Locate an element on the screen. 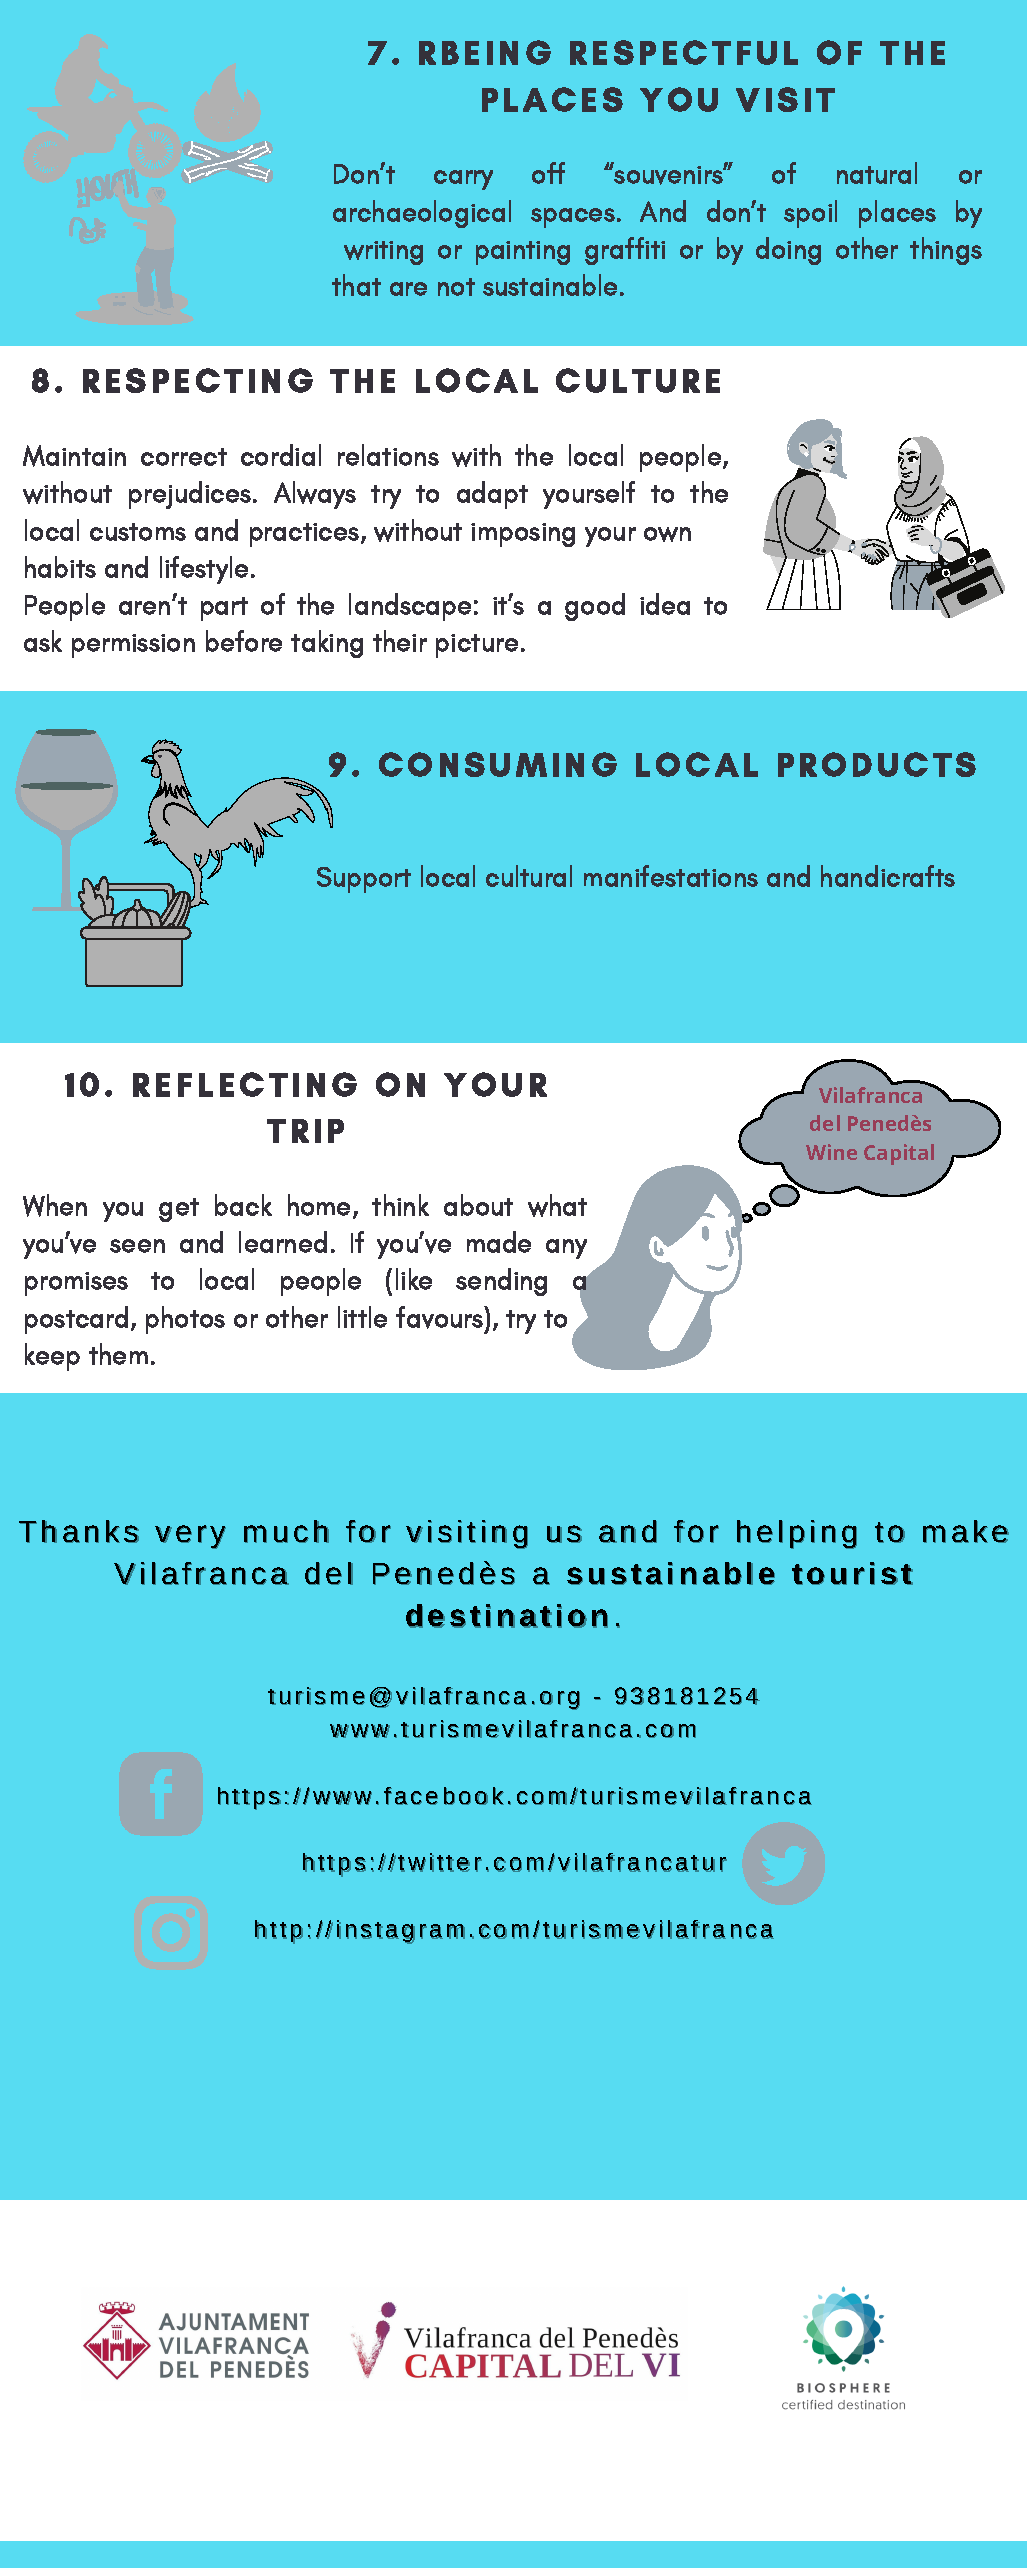  VISIT is located at coordinates (785, 99).
